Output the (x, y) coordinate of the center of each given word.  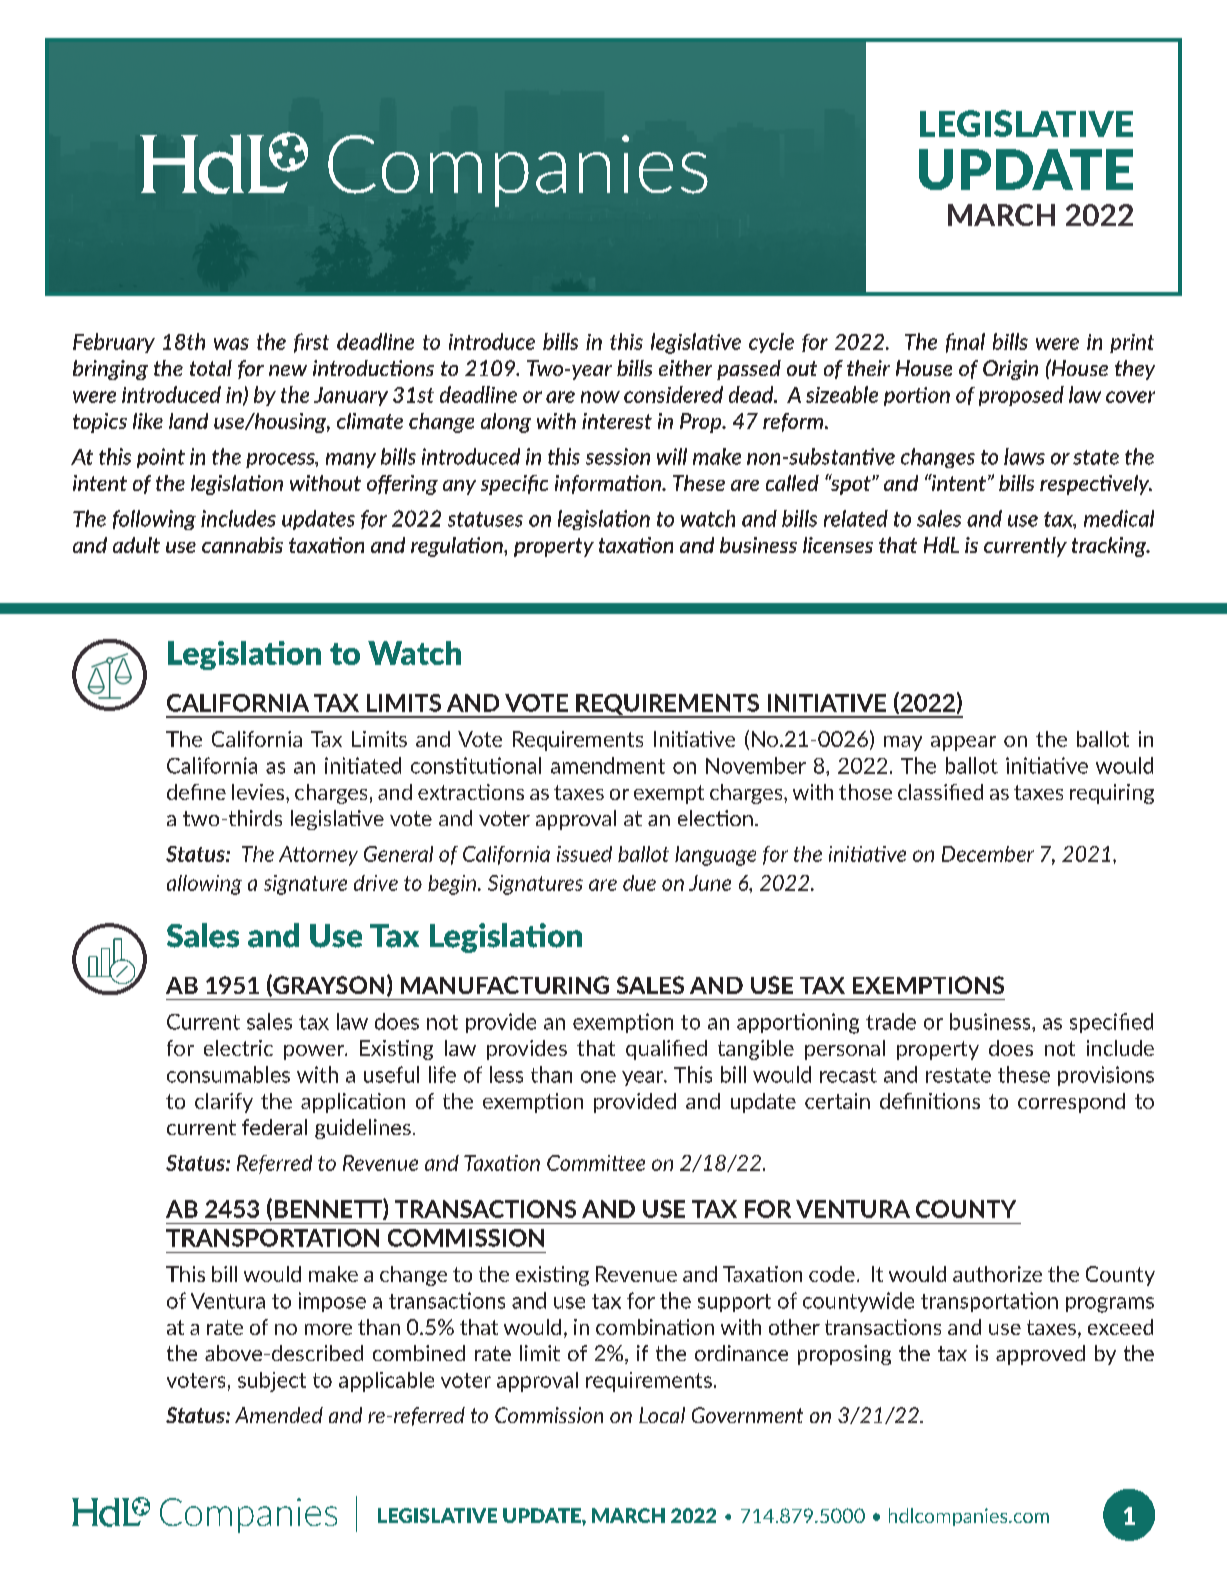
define (196, 792)
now (600, 397)
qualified (666, 1050)
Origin (1010, 370)
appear (963, 743)
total (211, 368)
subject (272, 1382)
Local (662, 1415)
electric (238, 1048)
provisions (1106, 1076)
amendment (608, 765)
